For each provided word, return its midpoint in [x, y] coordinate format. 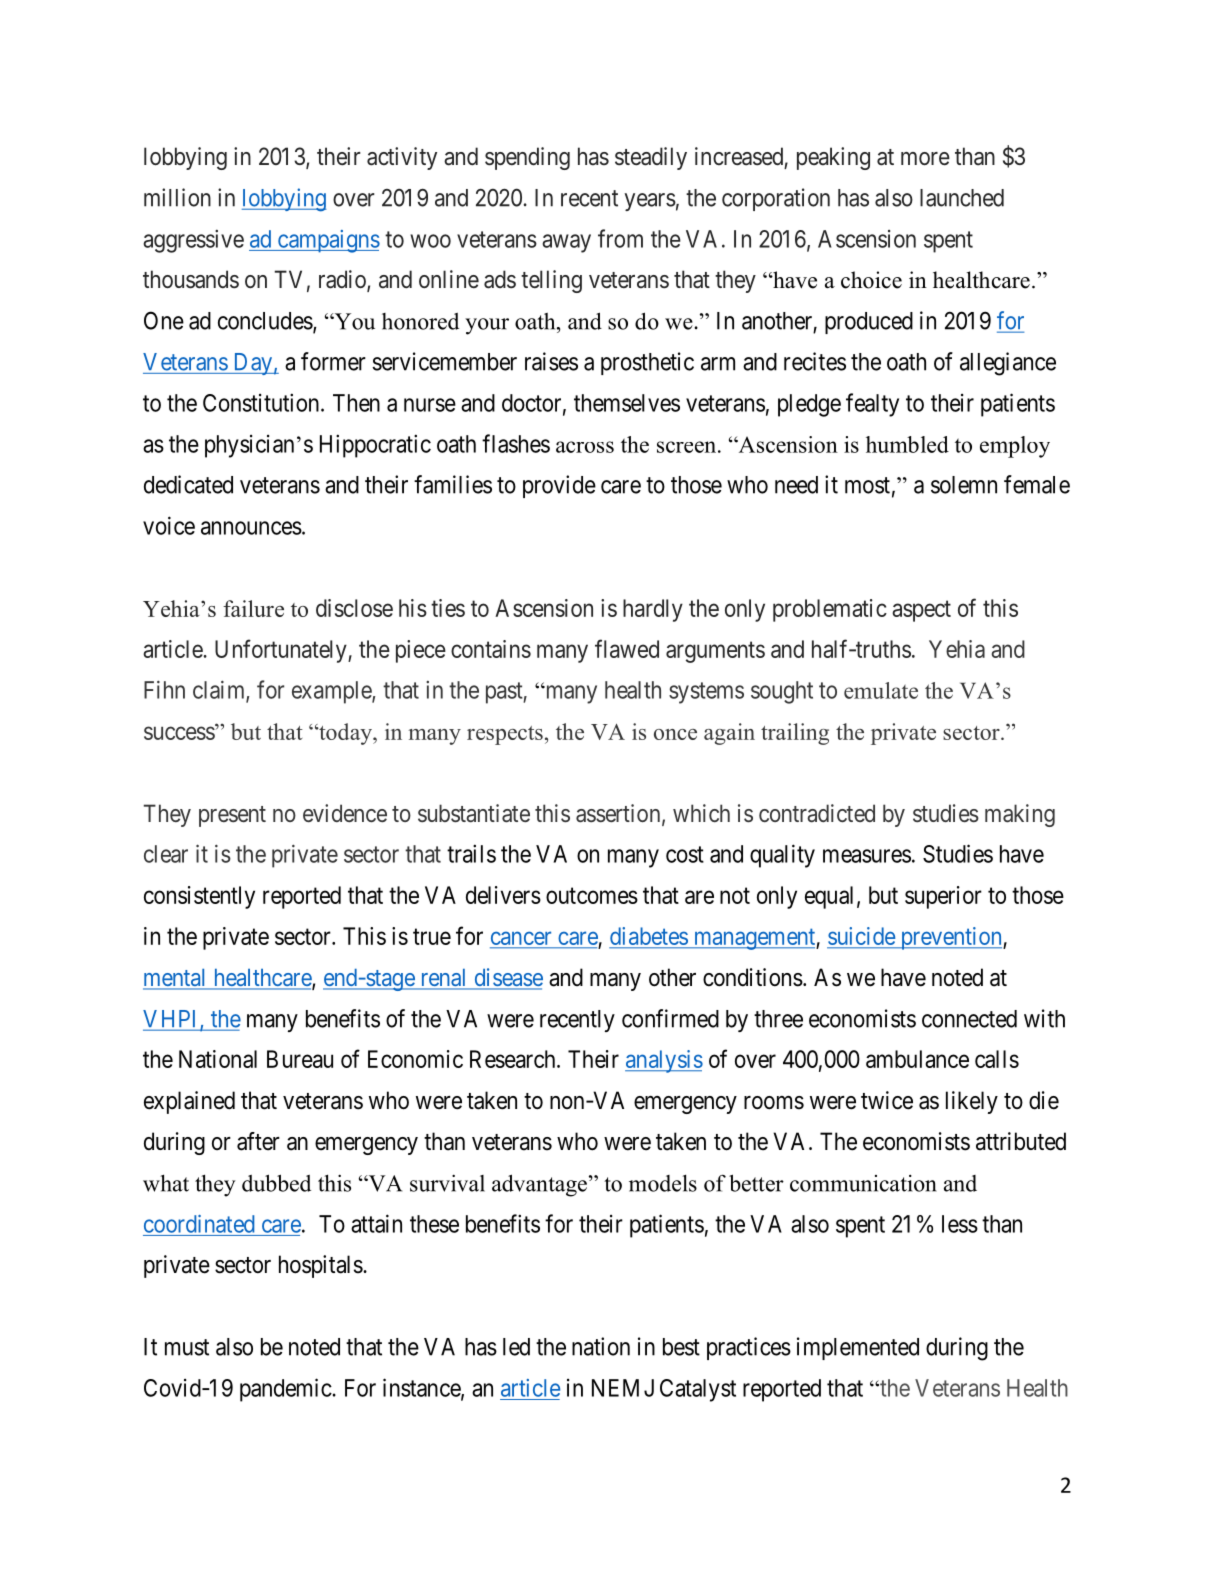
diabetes [649, 937]
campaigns [327, 241]
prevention [951, 938]
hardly [653, 610]
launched [962, 198]
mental [176, 979]
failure [253, 608]
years [650, 202]
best [681, 1347]
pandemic [286, 1390]
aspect [921, 611]
